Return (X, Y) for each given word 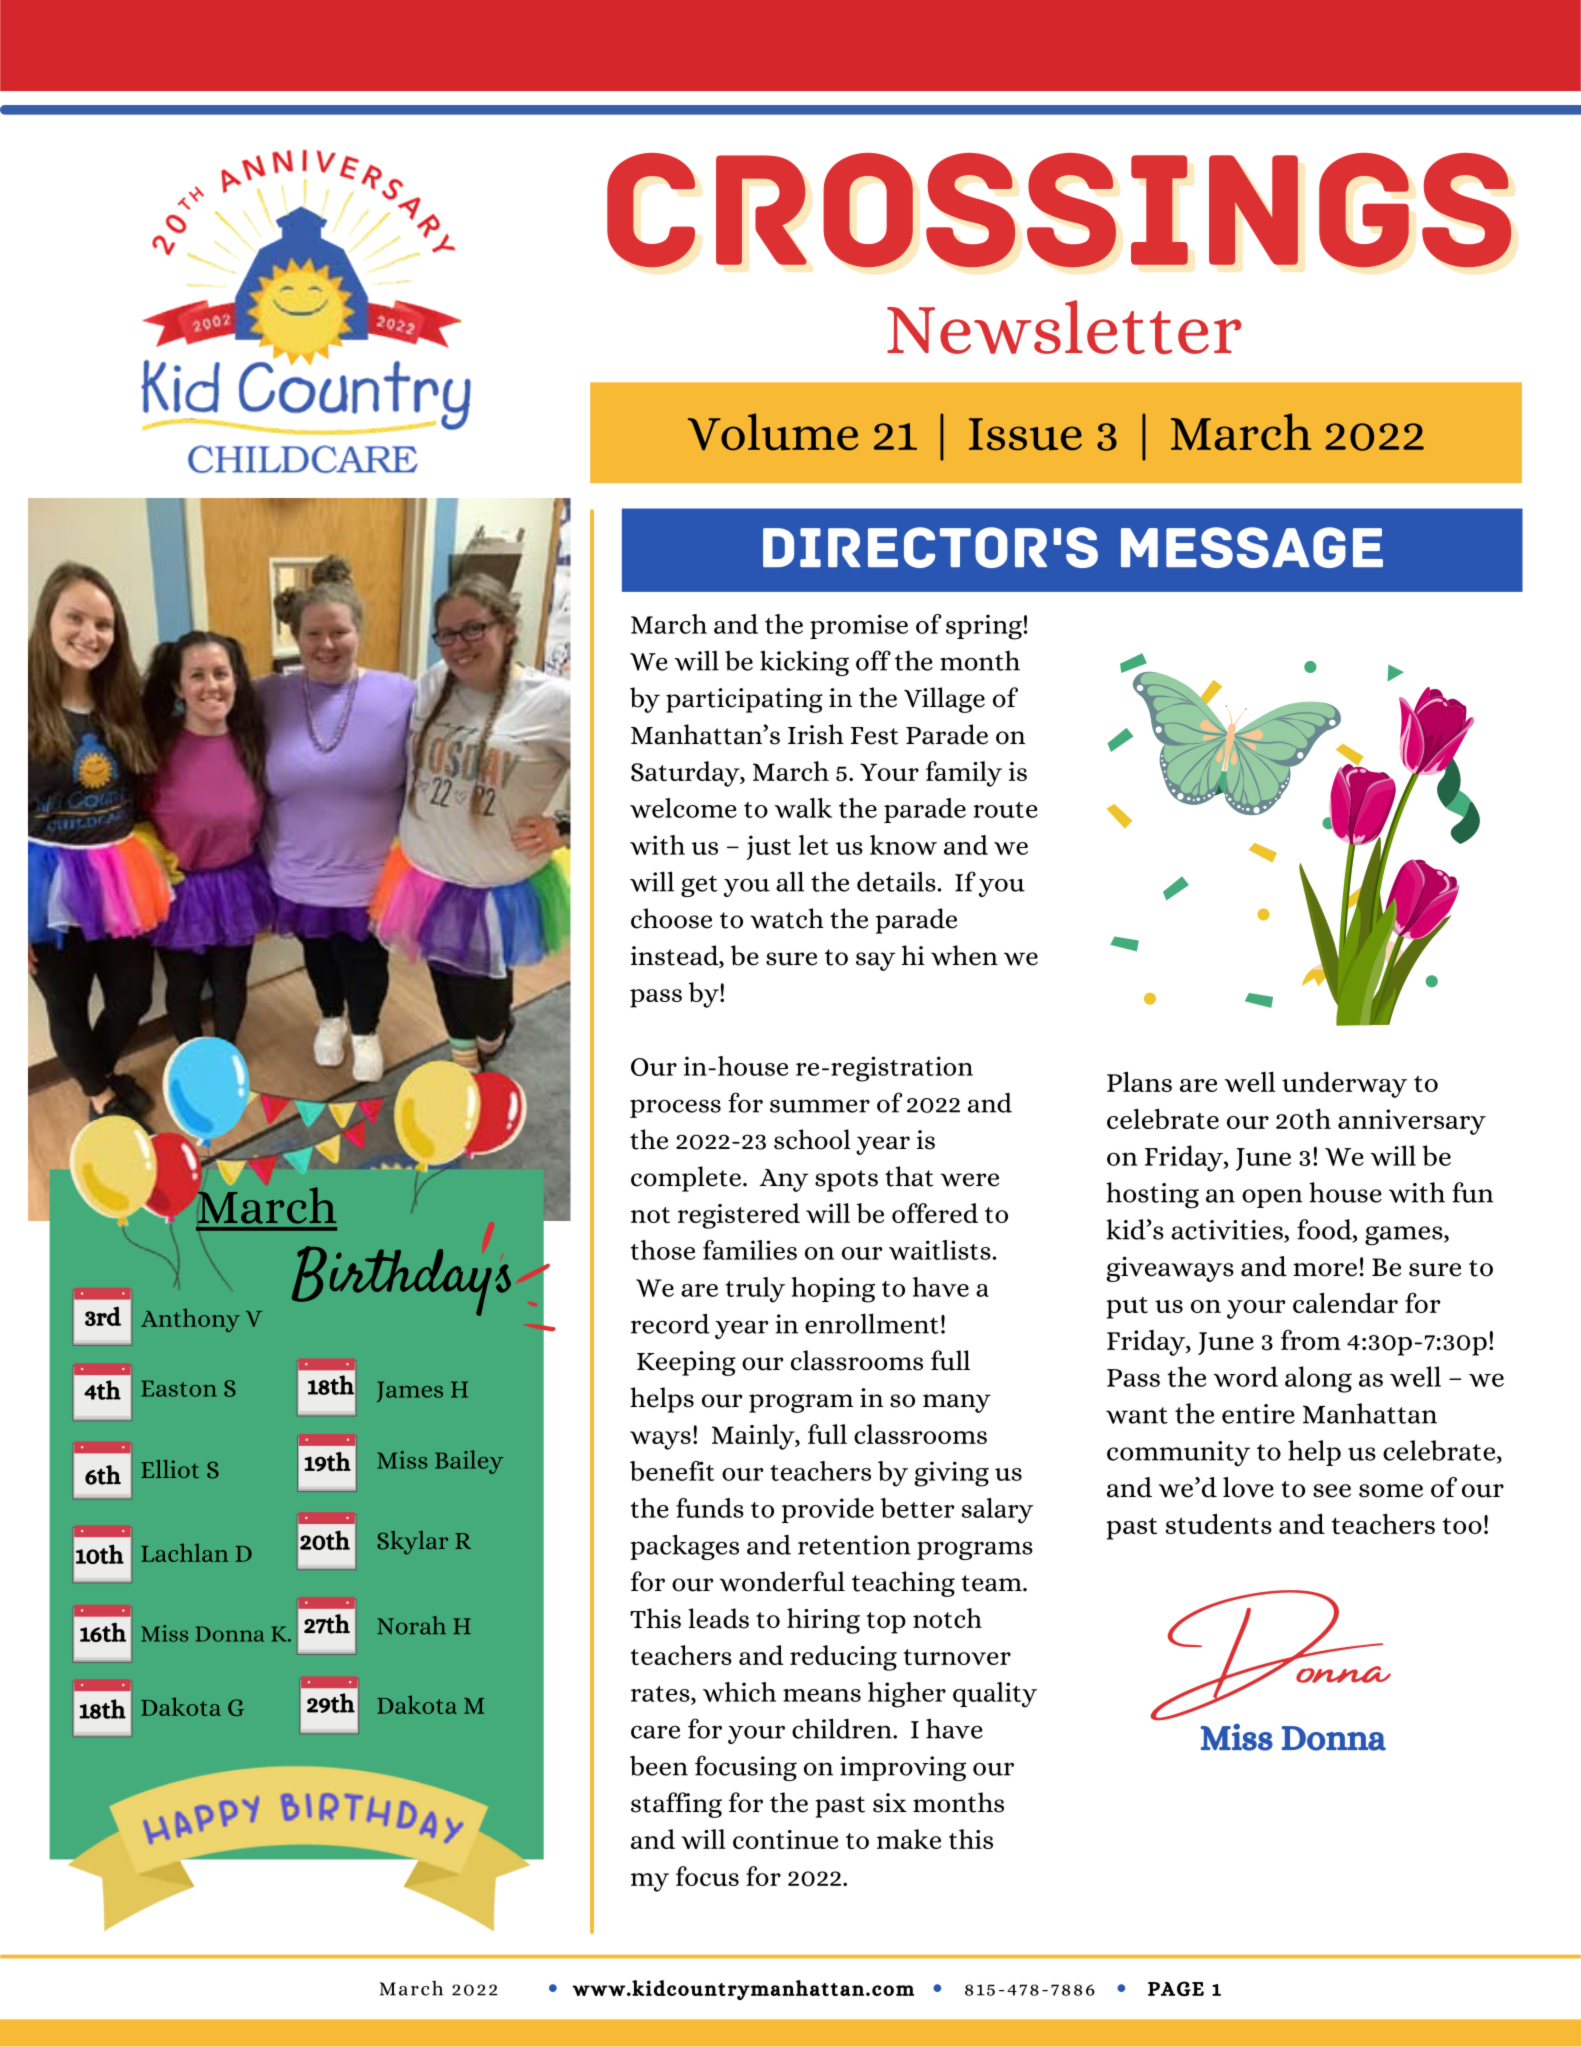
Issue (1025, 434)
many (957, 1403)
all (790, 881)
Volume (773, 432)
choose (671, 918)
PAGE (1176, 1988)
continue (785, 1839)
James (410, 1391)
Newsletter (1064, 327)
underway (1344, 1084)
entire (1258, 1414)
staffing (676, 1805)
